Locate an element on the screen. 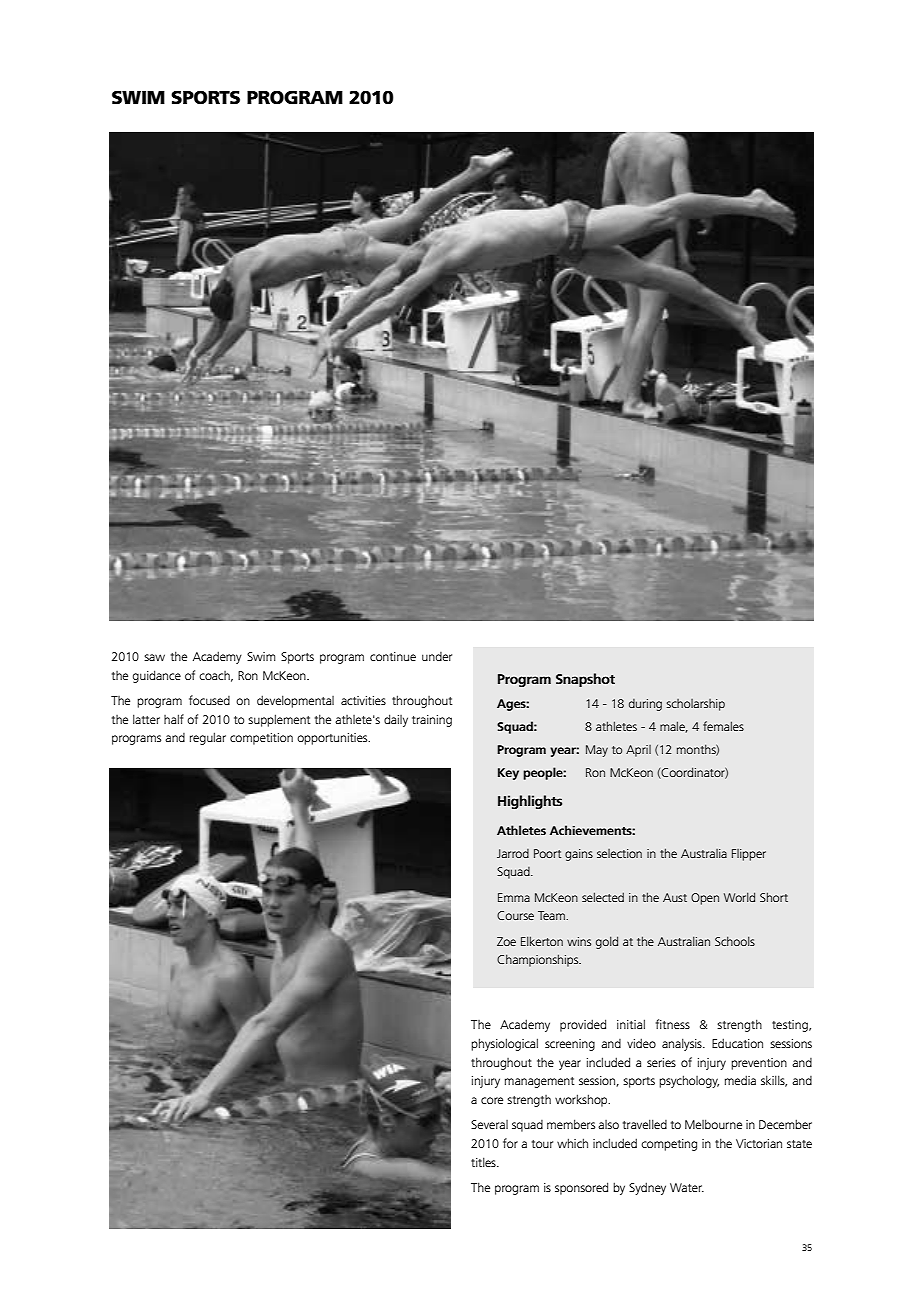 The width and height of the screenshot is (924, 1308). fitness is located at coordinates (673, 1024).
